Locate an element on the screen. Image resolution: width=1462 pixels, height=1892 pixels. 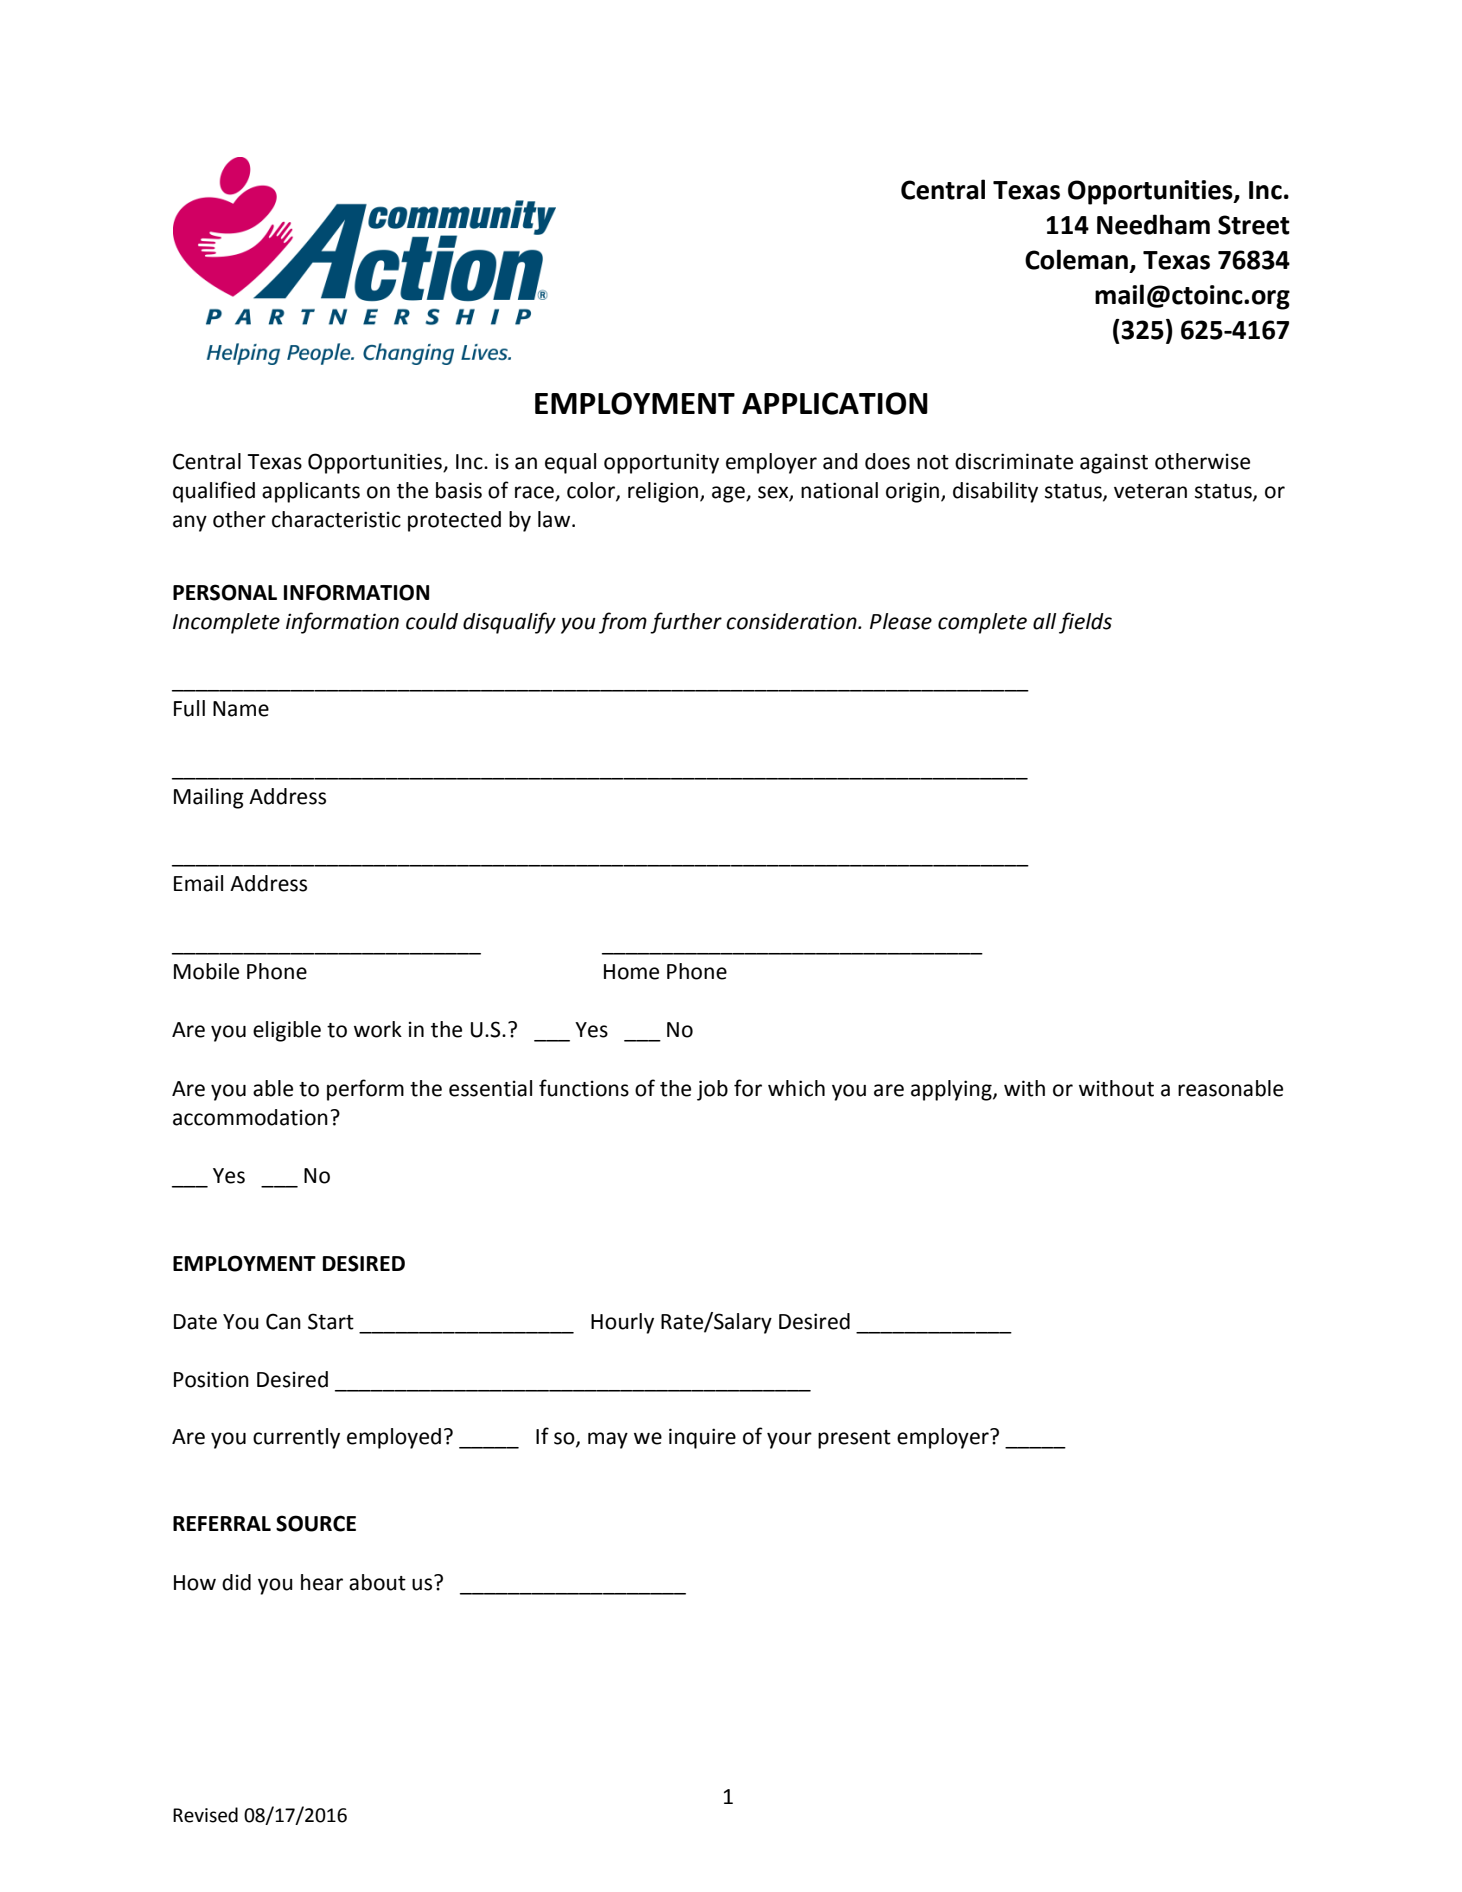
Name is located at coordinates (241, 709).
